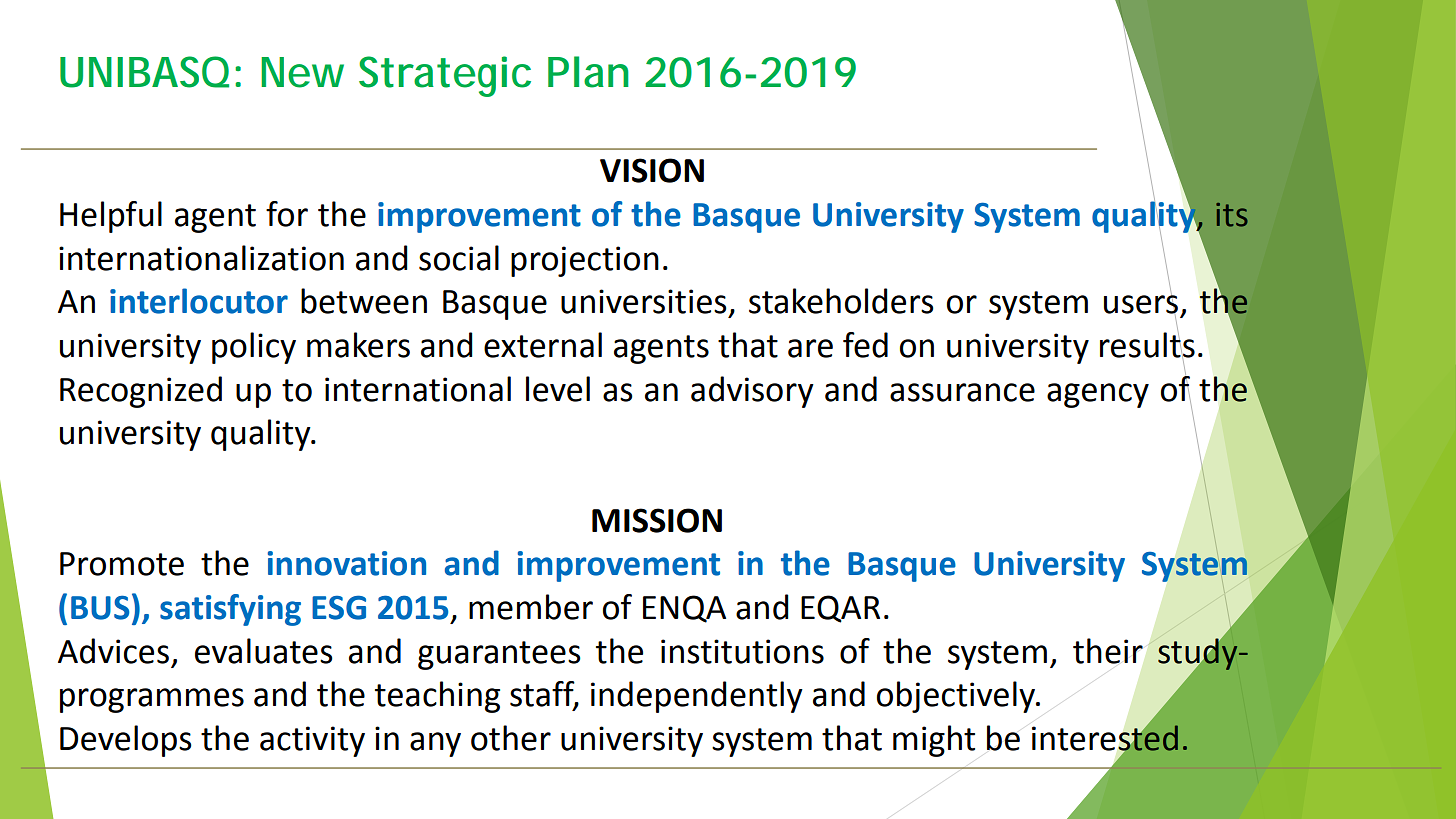 This page has width=1456, height=819. I want to click on MISSION, so click(657, 520).
